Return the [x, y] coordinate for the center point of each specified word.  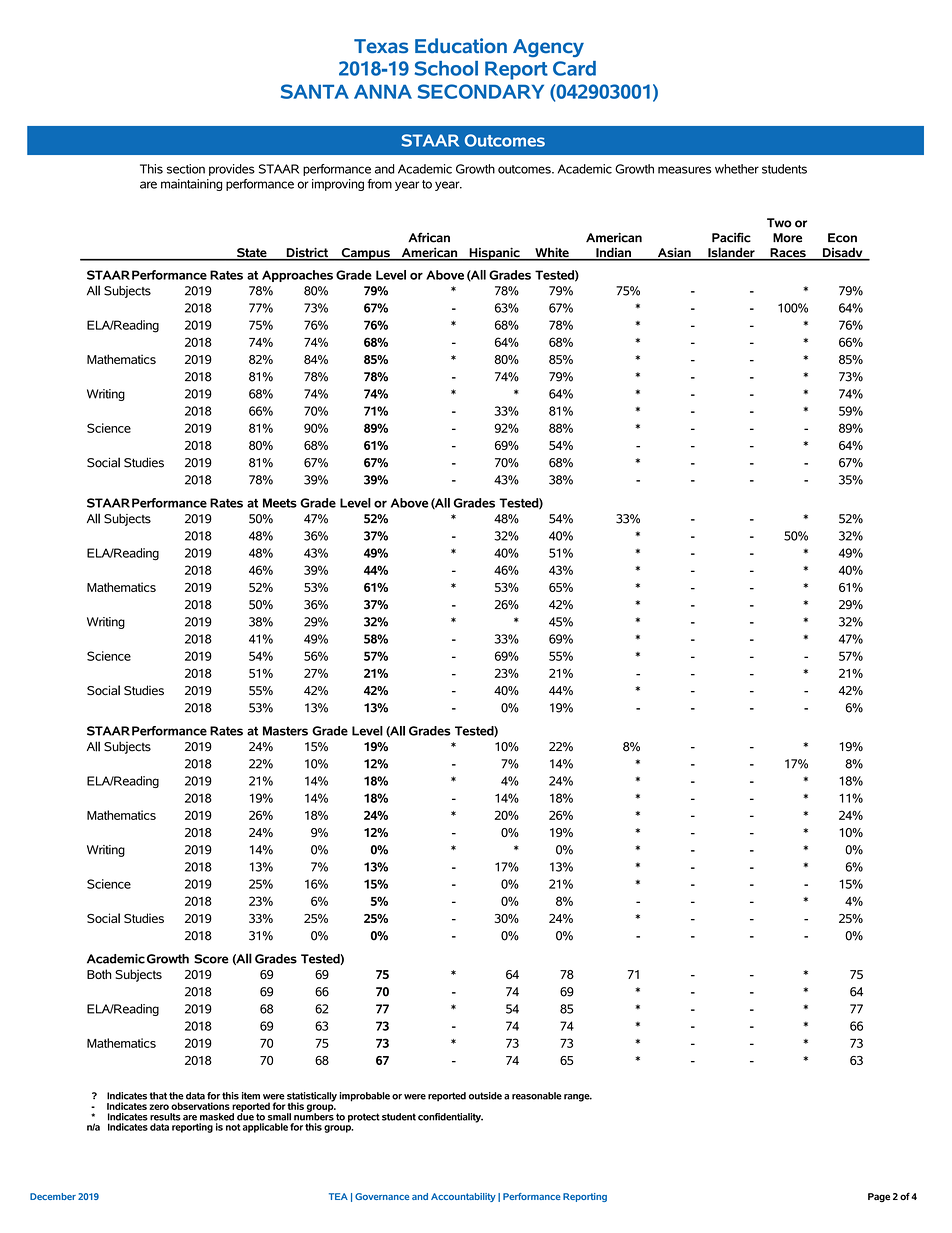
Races [788, 254]
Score [211, 959]
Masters [285, 731]
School [446, 68]
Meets [280, 503]
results [165, 1117]
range [578, 1098]
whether [737, 169]
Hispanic [494, 254]
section [186, 169]
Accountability [463, 1197]
